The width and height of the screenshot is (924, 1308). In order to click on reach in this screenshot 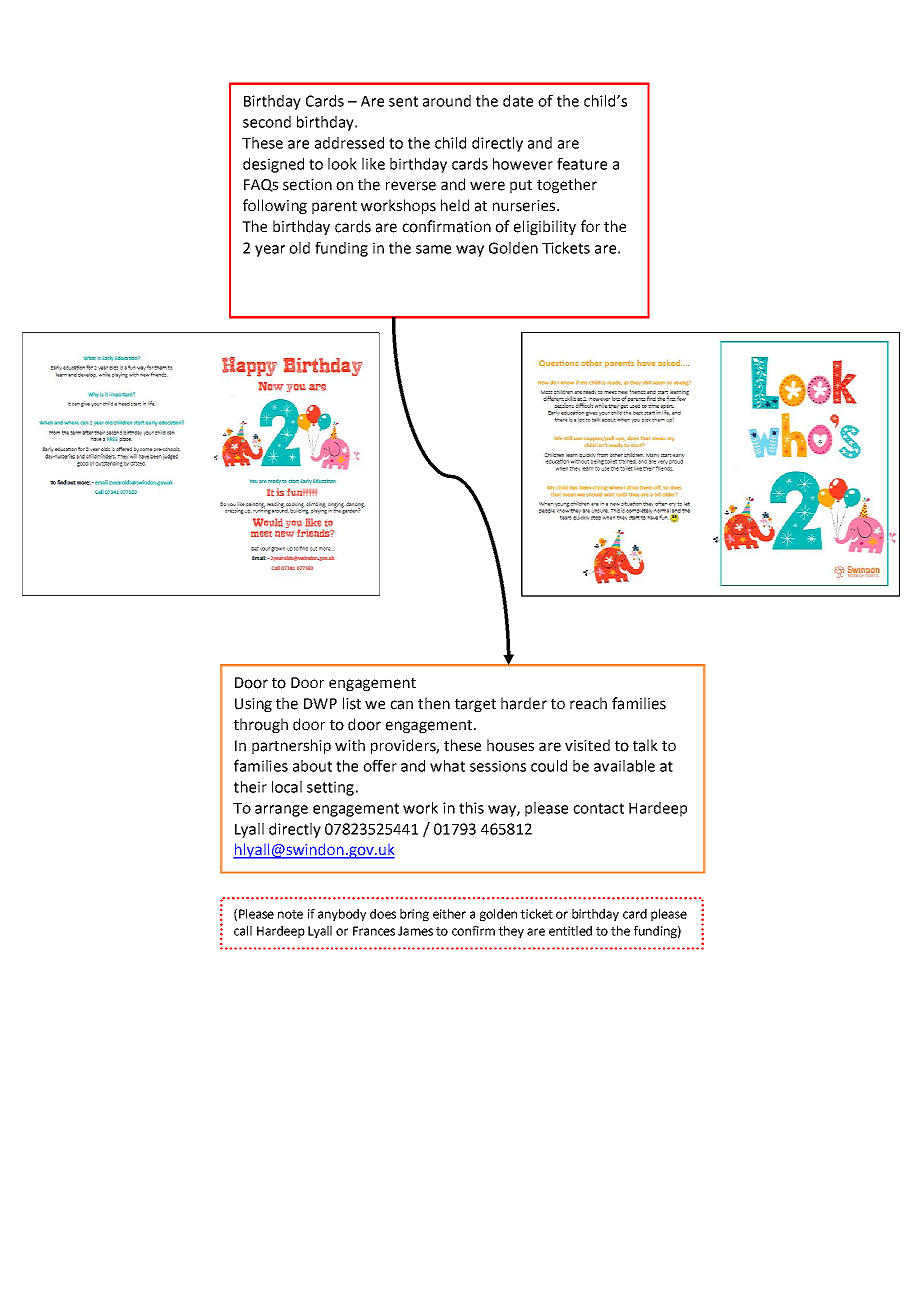, I will do `click(588, 703)`.
